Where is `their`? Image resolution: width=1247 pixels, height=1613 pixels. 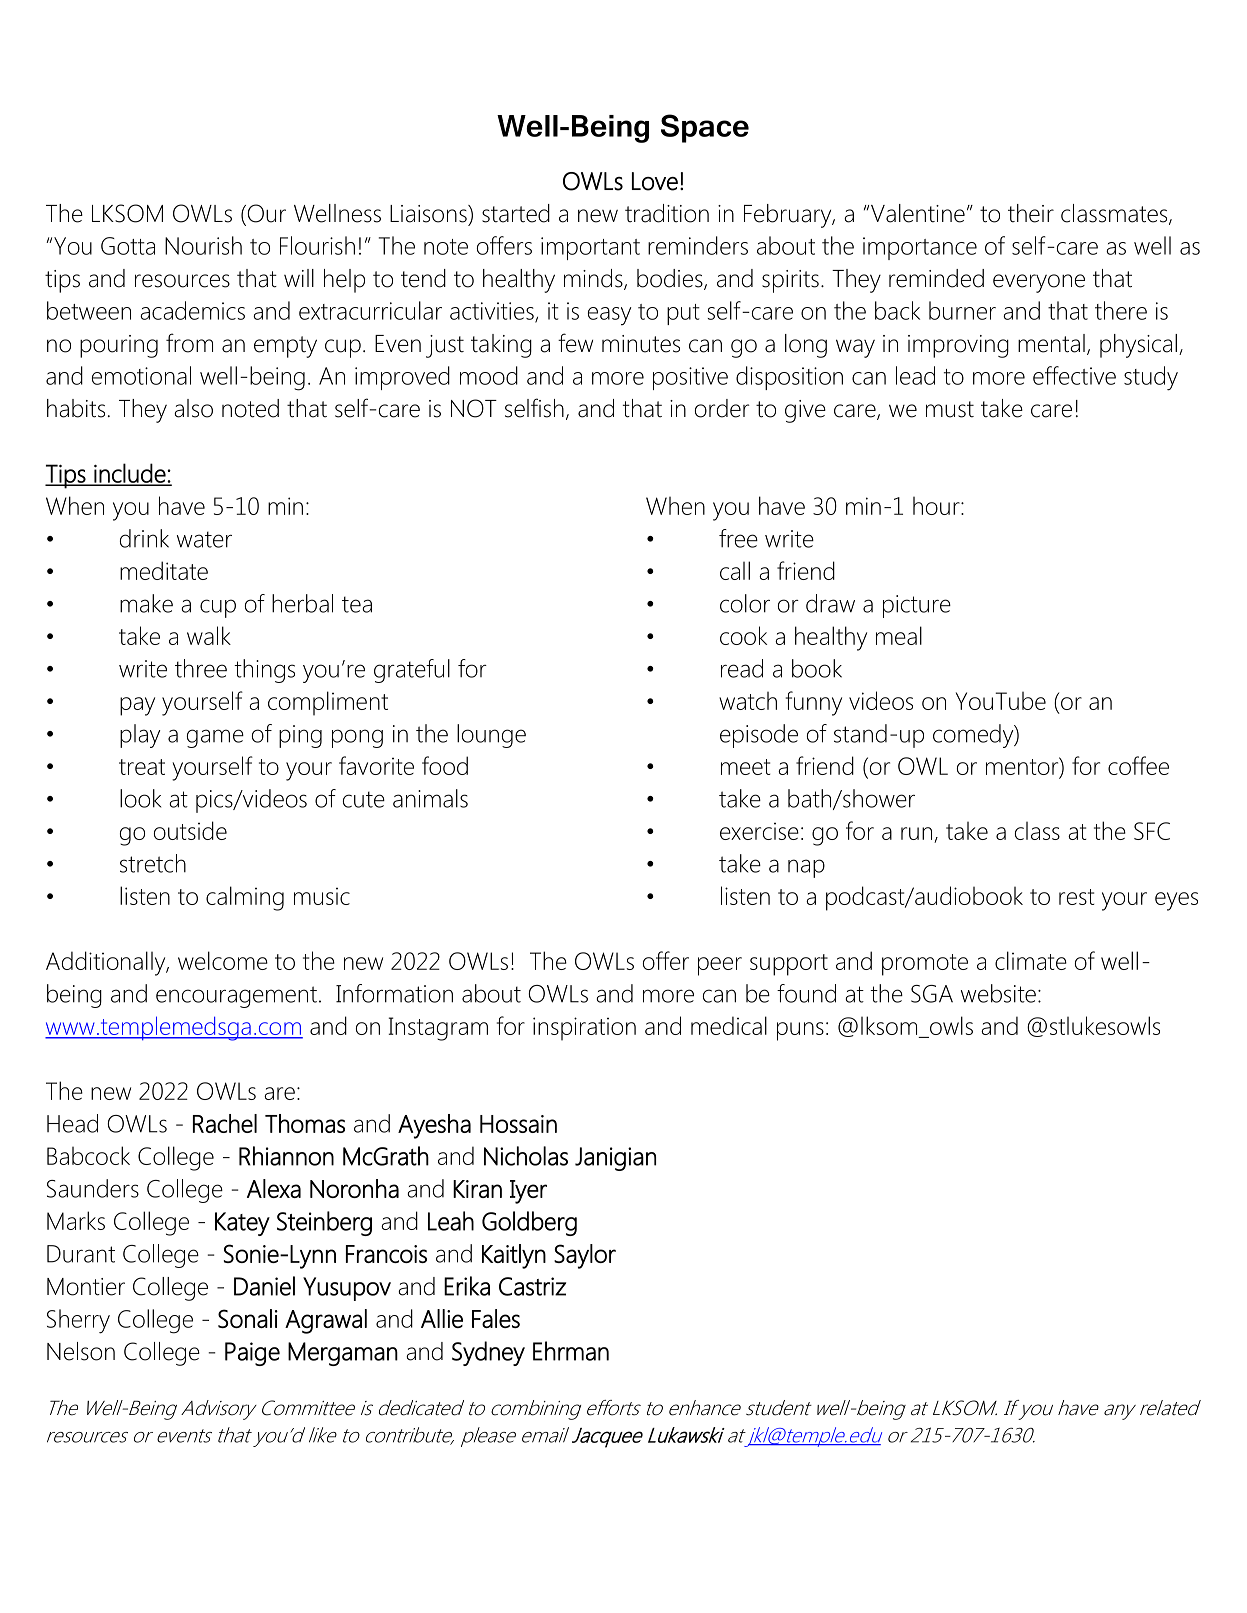 their is located at coordinates (1031, 213).
